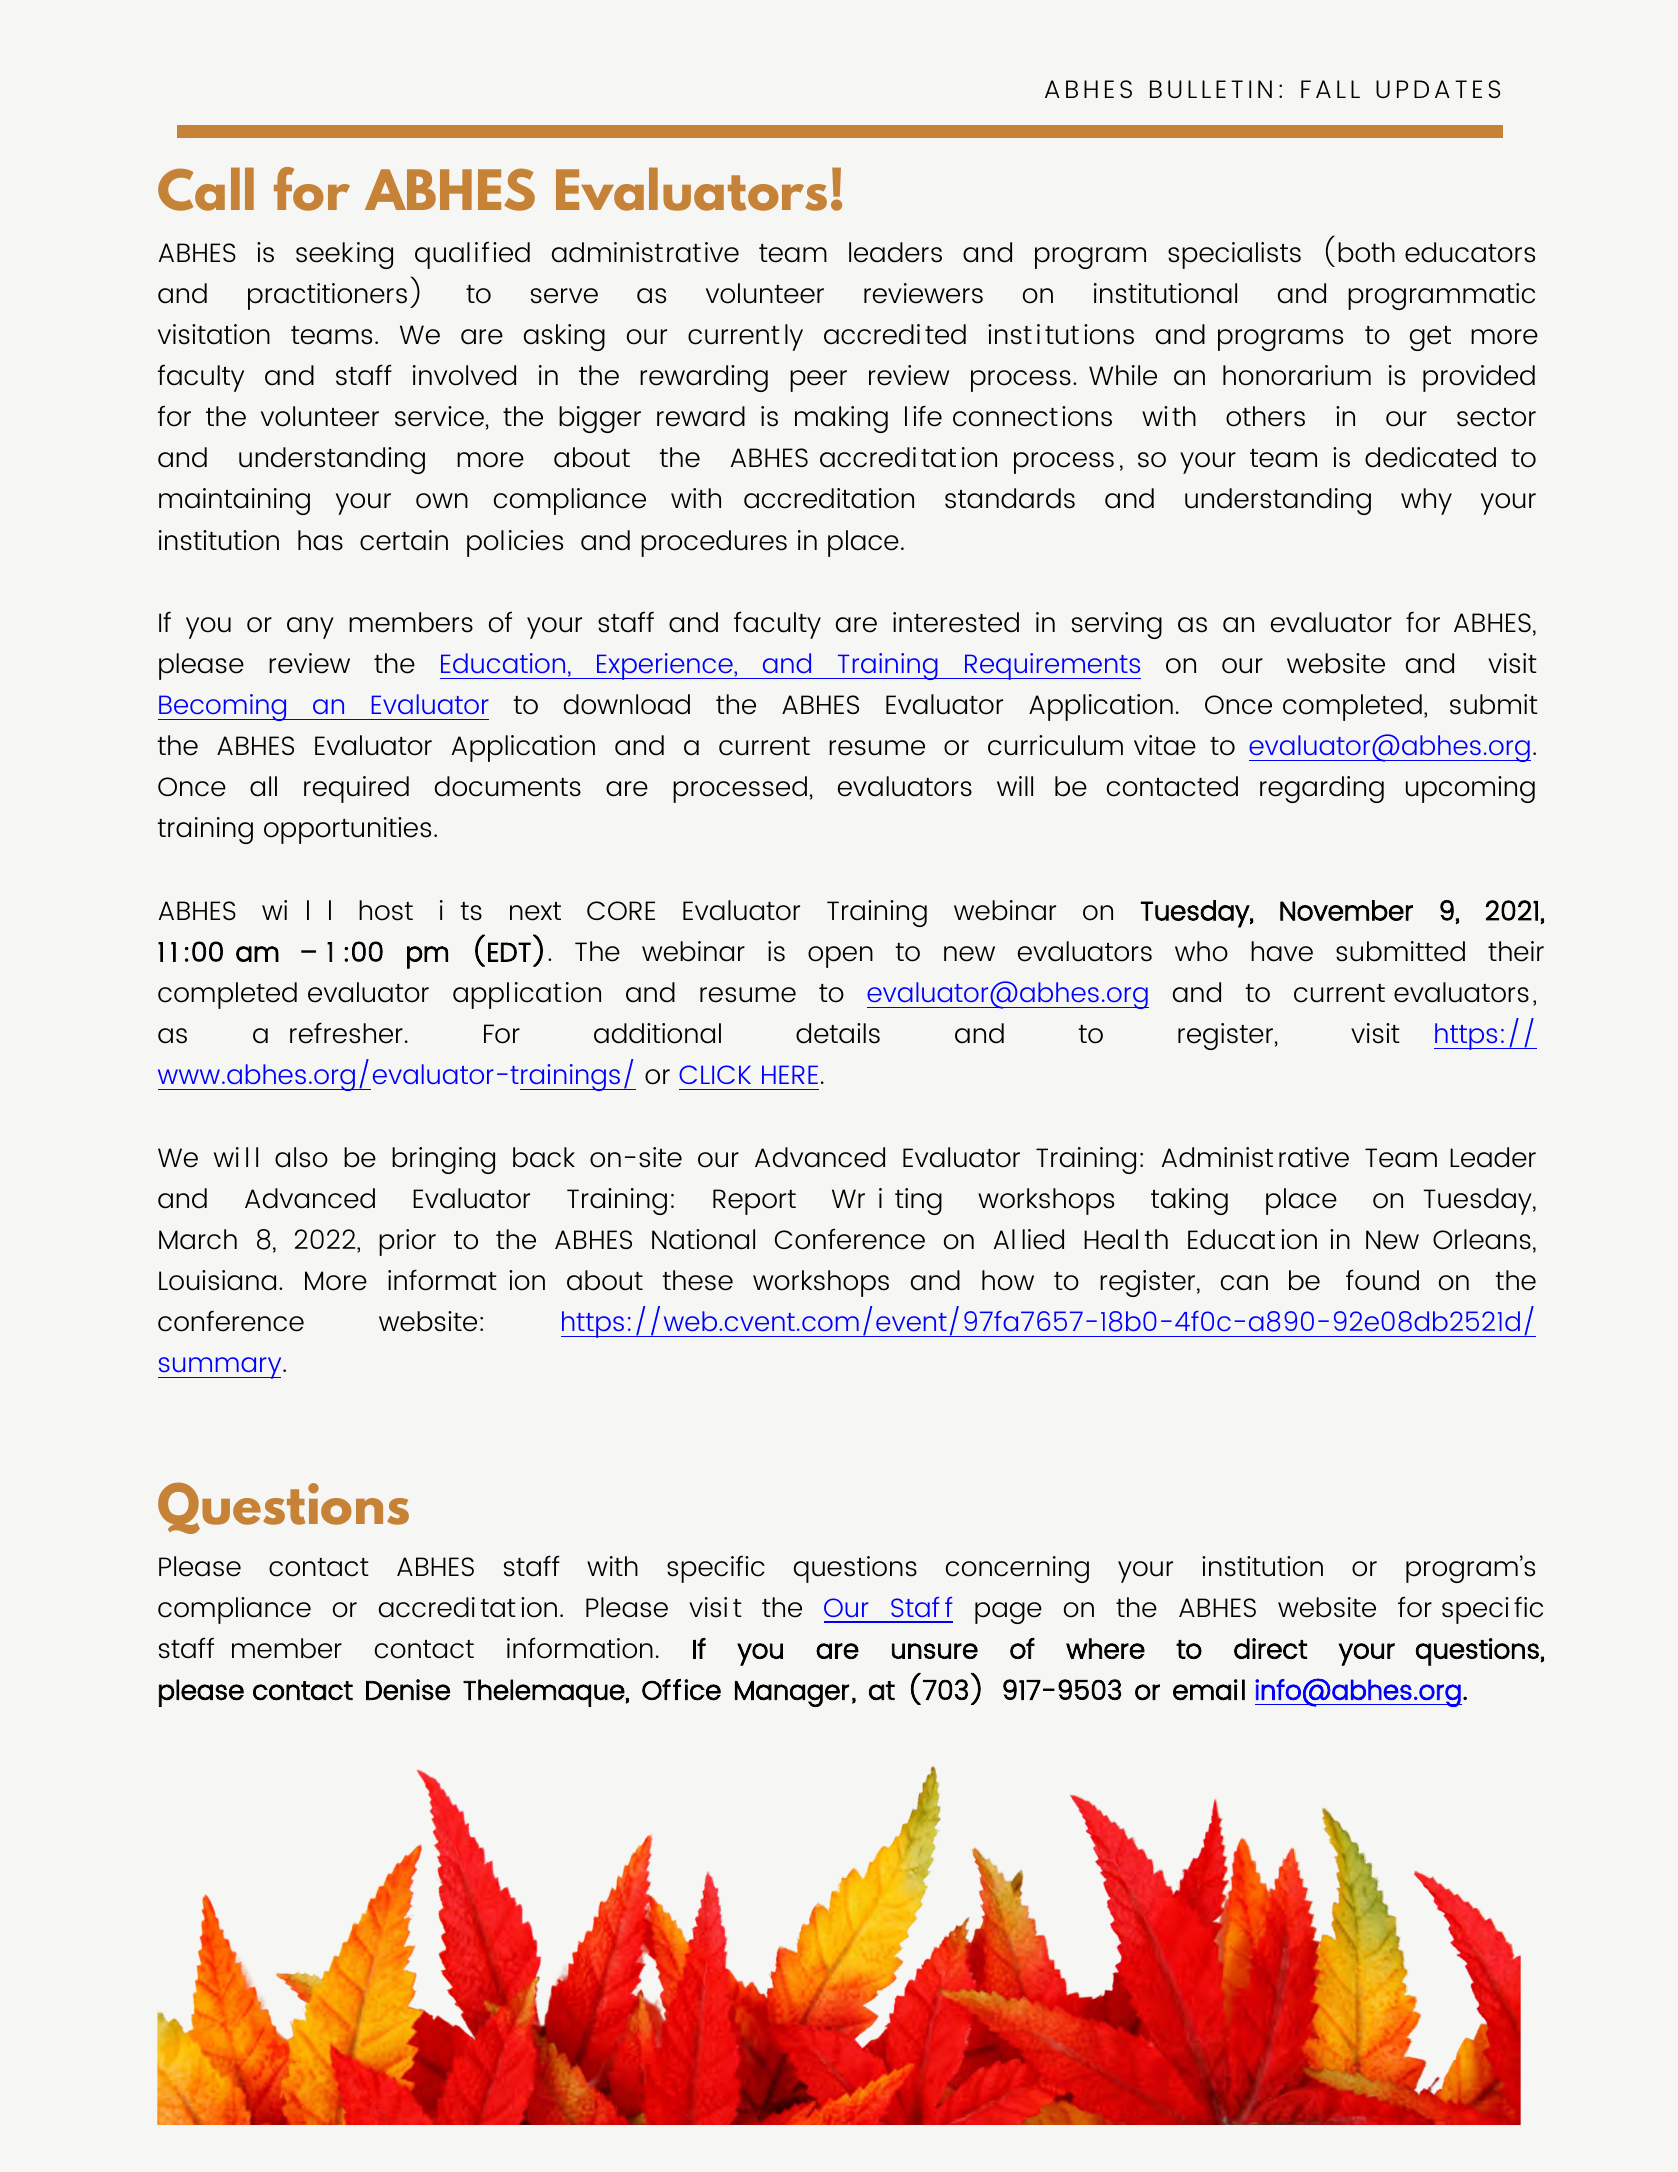 The height and width of the screenshot is (2172, 1678). What do you see at coordinates (408, 1690) in the screenshot?
I see `Denise` at bounding box center [408, 1690].
